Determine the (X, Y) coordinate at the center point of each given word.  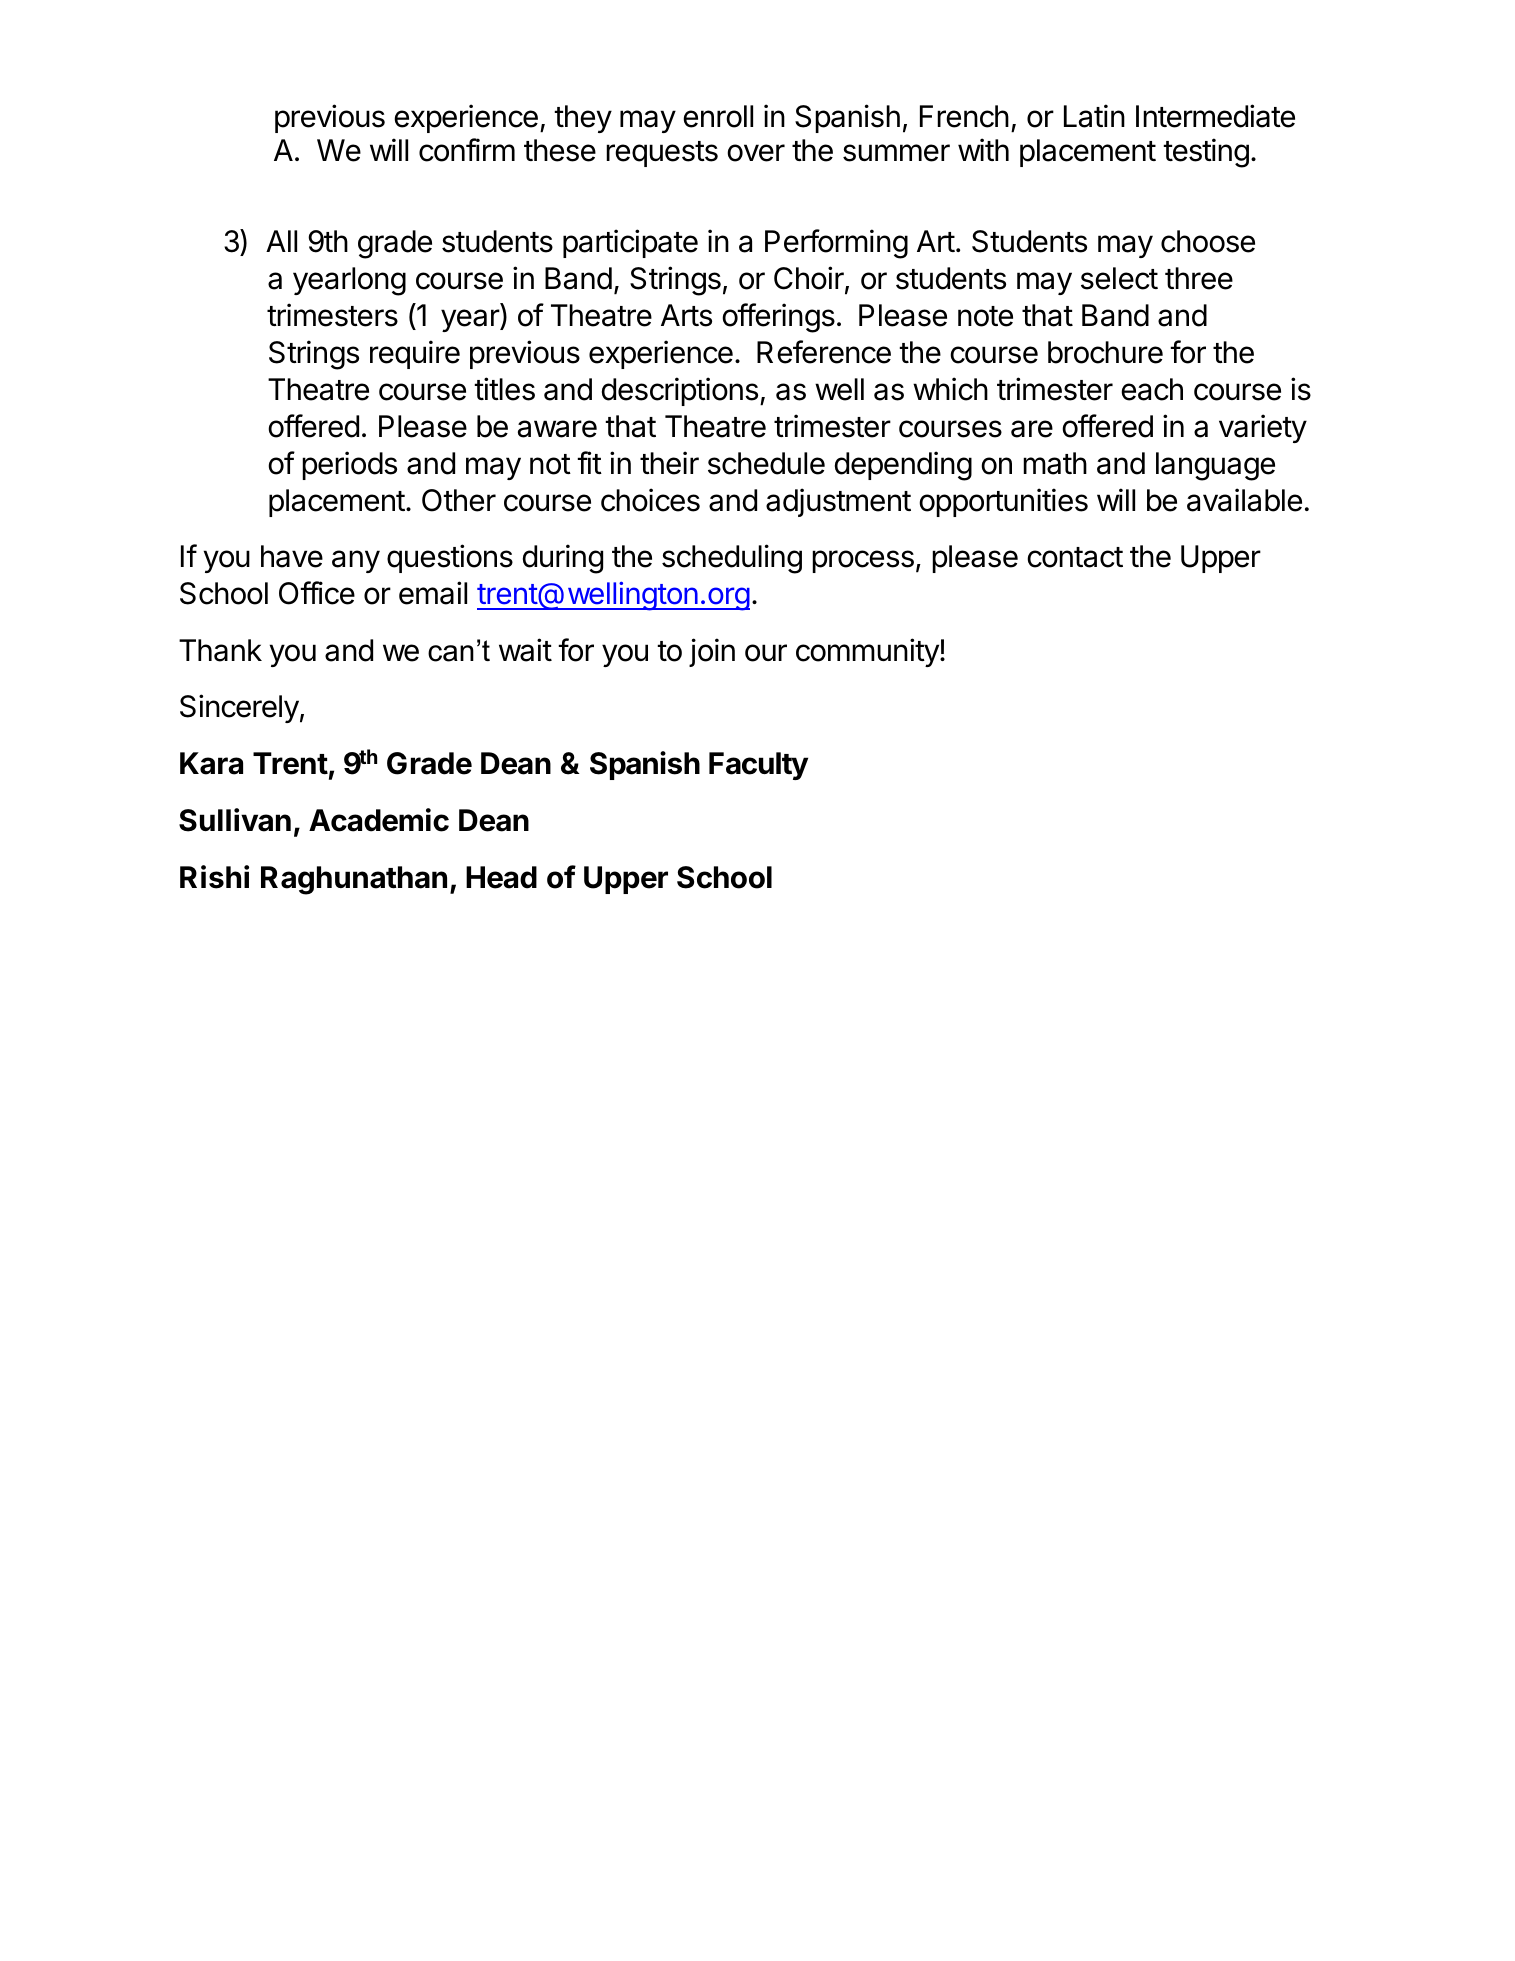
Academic (379, 820)
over (756, 153)
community (868, 652)
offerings (778, 318)
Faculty (758, 766)
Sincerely (239, 708)
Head (501, 877)
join (712, 652)
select (1119, 278)
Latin (1094, 116)
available (1244, 500)
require (415, 354)
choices (650, 500)
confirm (467, 150)
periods (349, 465)
